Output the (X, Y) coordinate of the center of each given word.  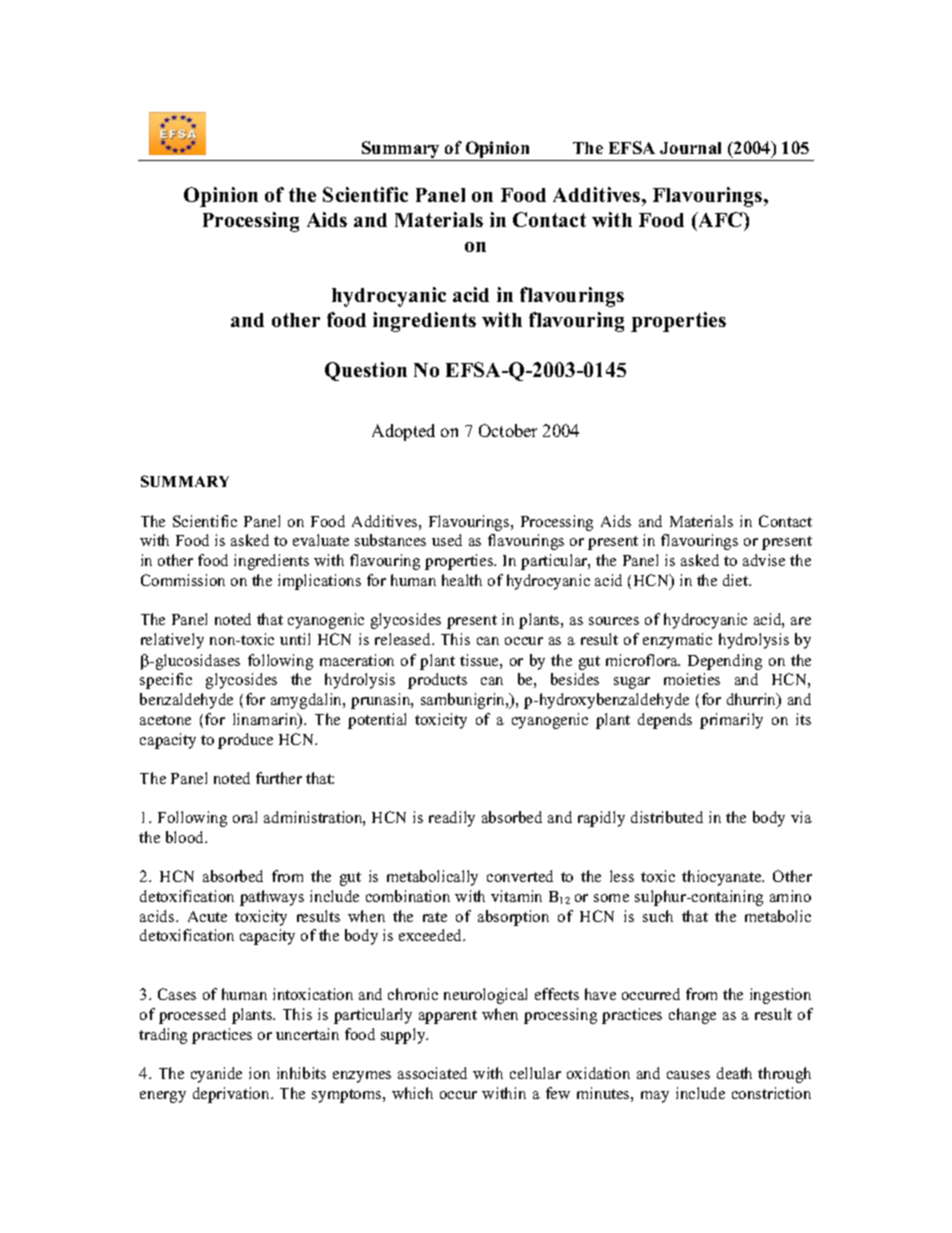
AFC (720, 219)
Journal (690, 148)
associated (432, 1073)
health (462, 580)
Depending (725, 662)
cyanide (216, 1075)
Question (366, 371)
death (734, 1073)
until (295, 639)
